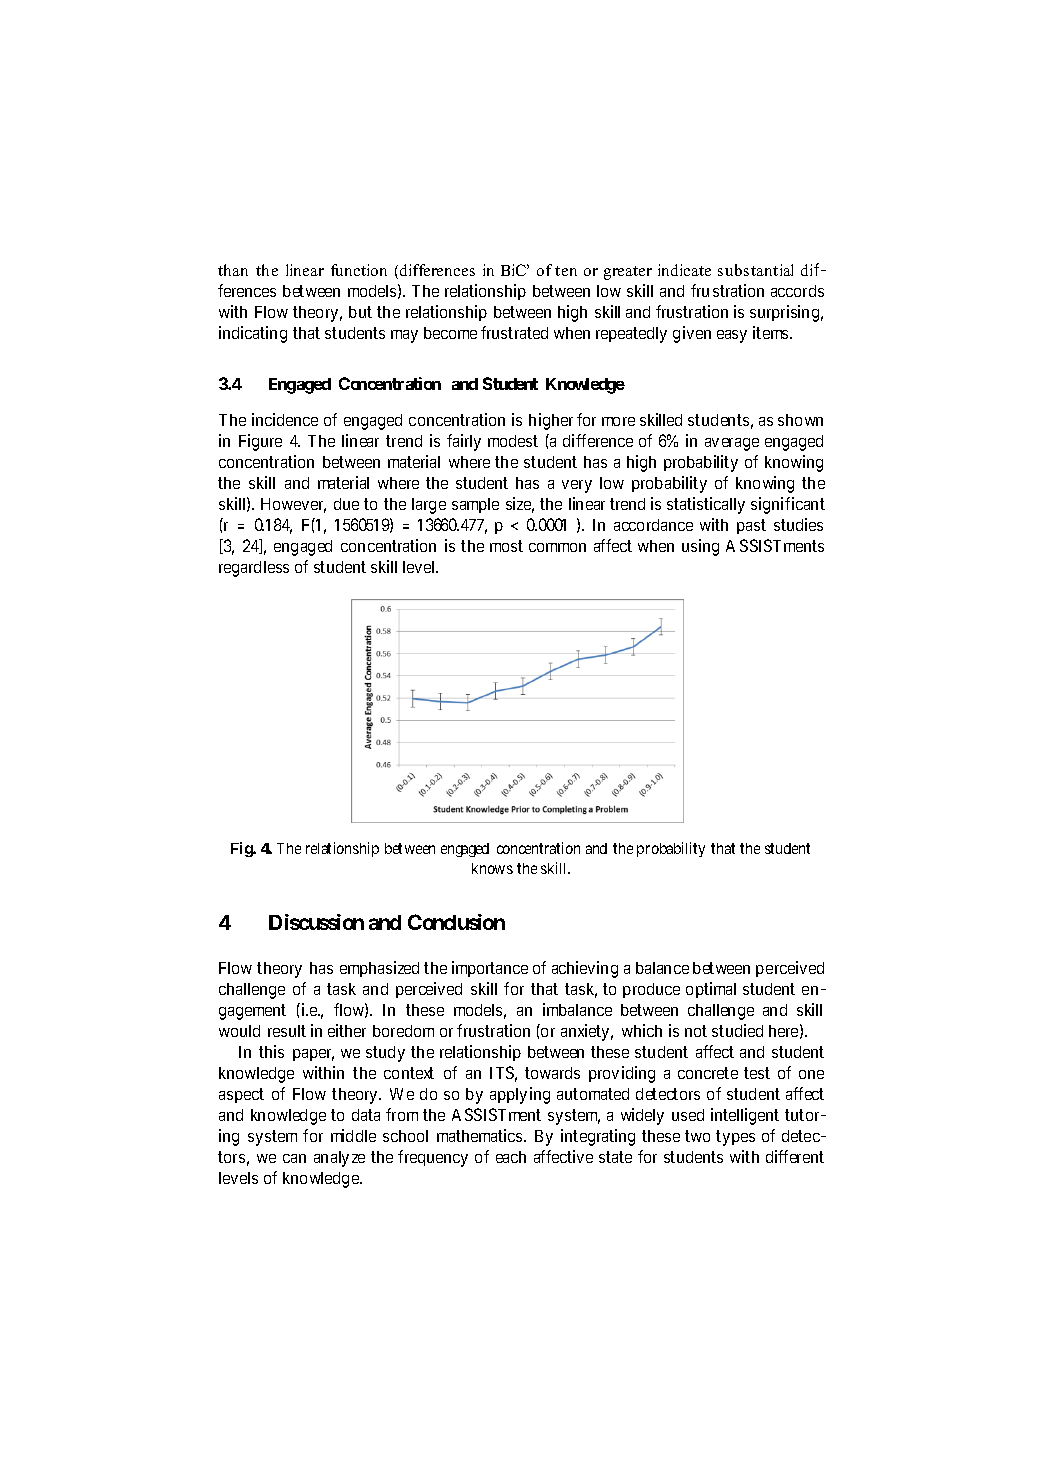 The width and height of the page is (1044, 1477). I want to click on knows, so click(492, 868).
